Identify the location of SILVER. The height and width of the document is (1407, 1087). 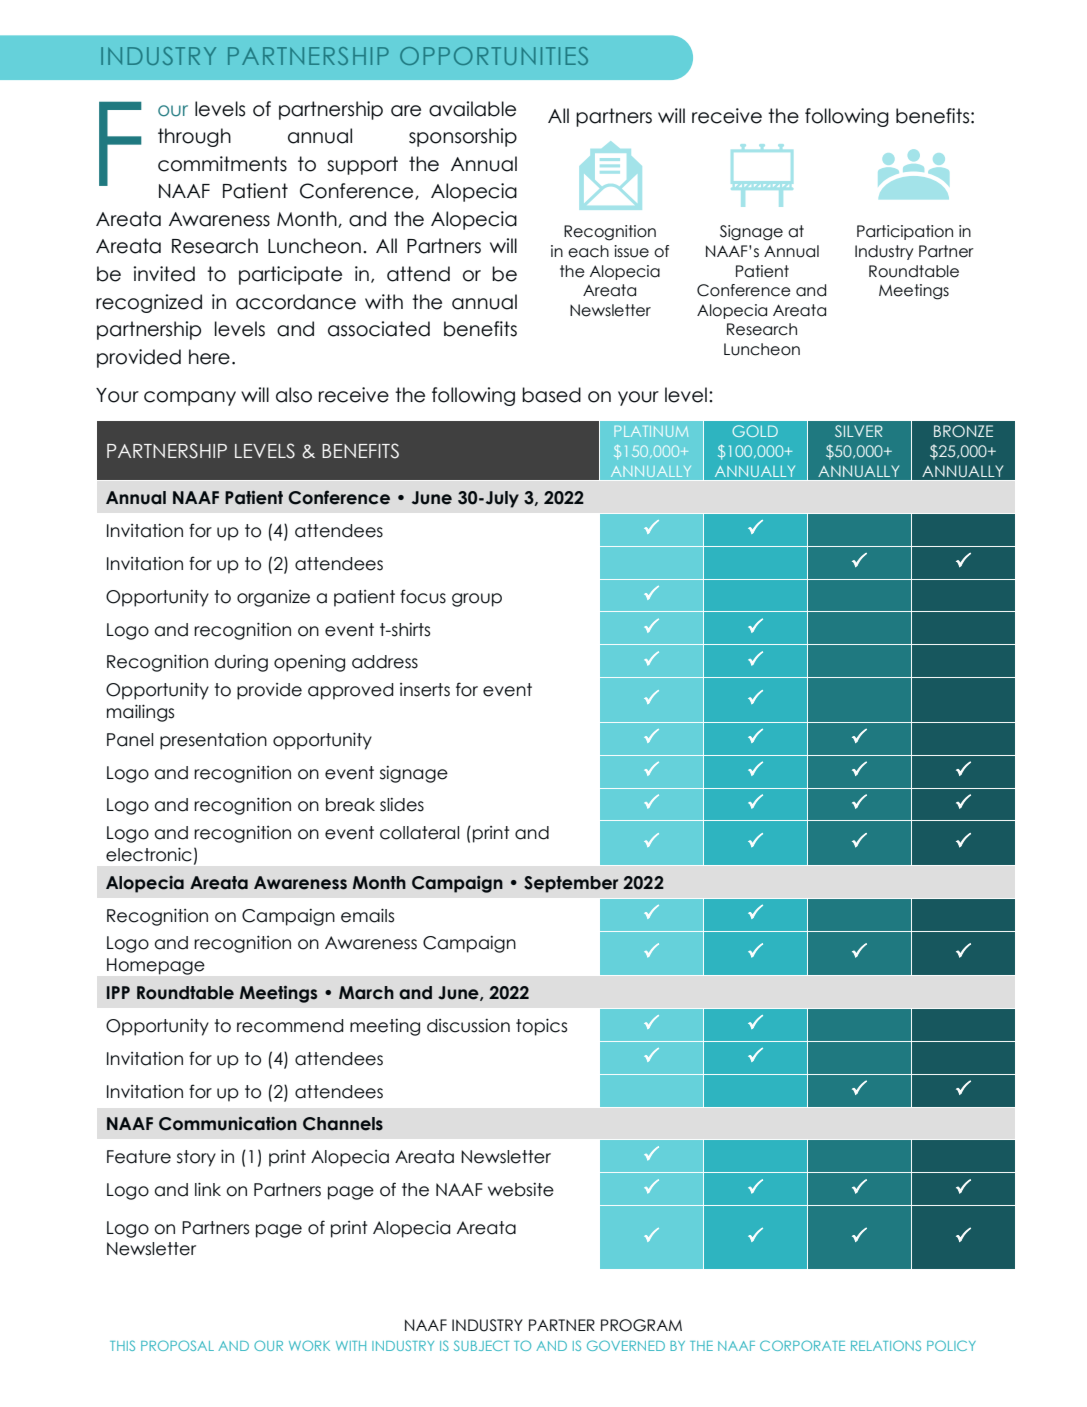
(859, 431).
